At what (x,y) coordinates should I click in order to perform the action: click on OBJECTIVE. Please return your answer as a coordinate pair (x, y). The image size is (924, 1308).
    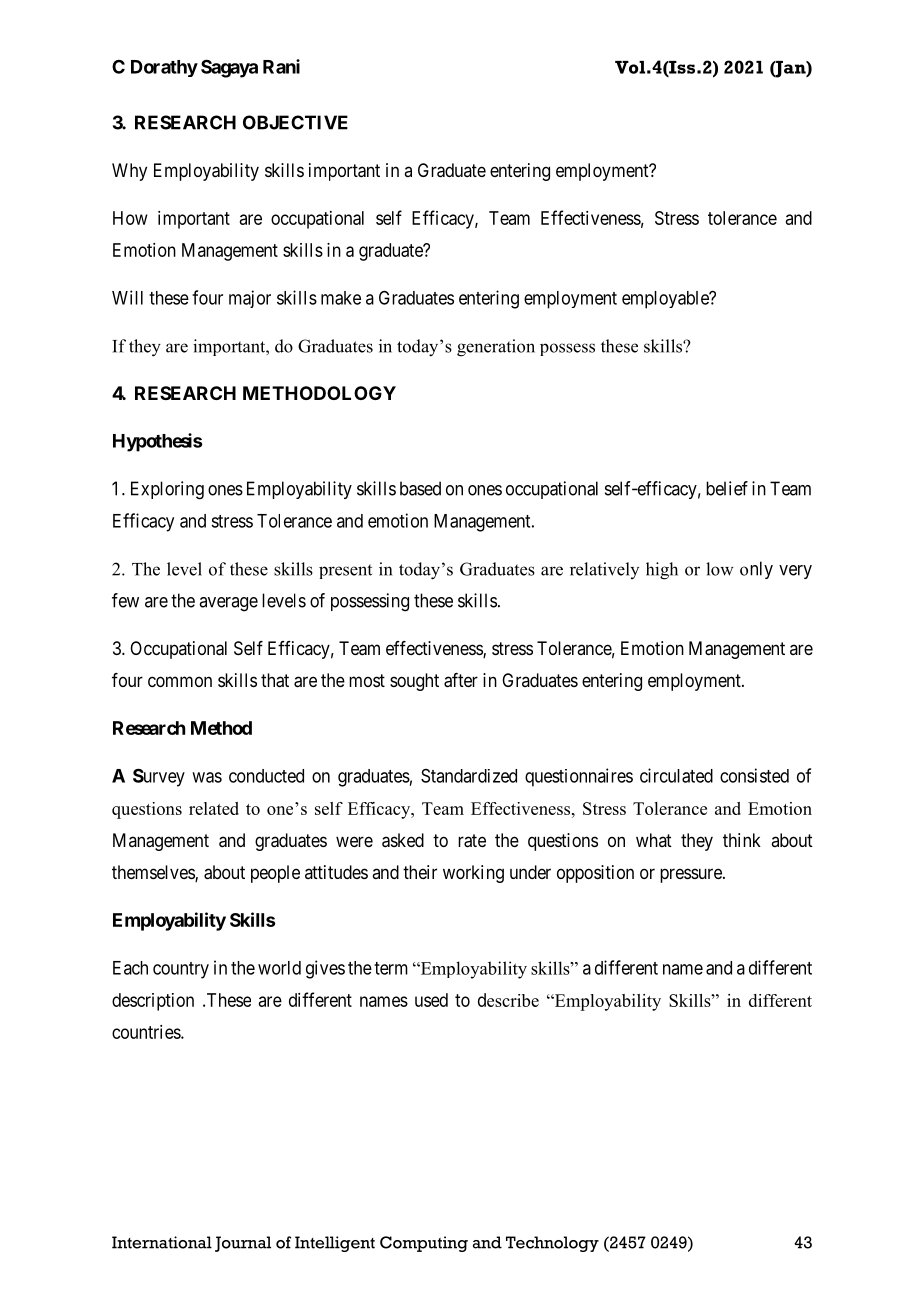
    Looking at the image, I should click on (295, 122).
